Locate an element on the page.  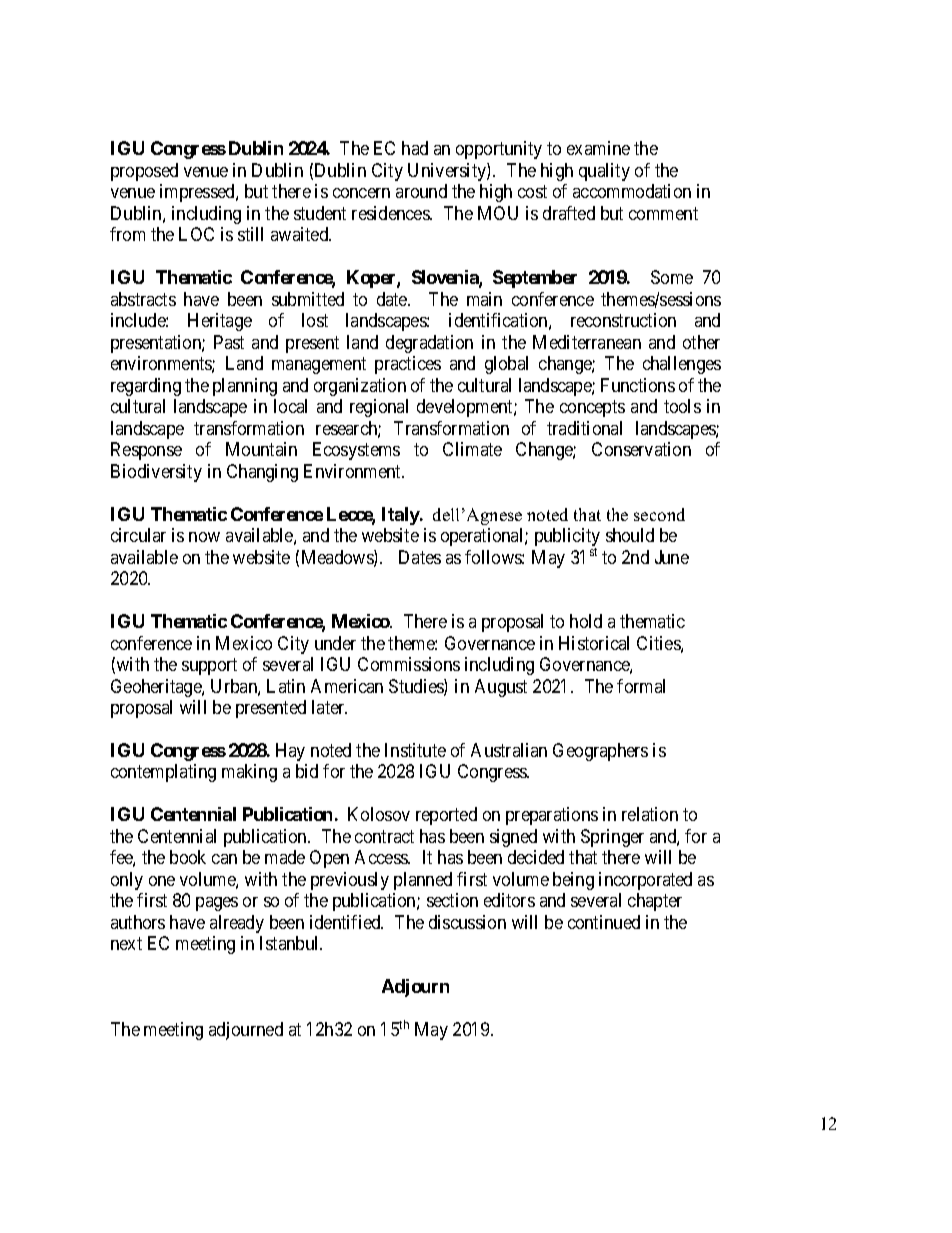
Ecosystems is located at coordinates (356, 451).
